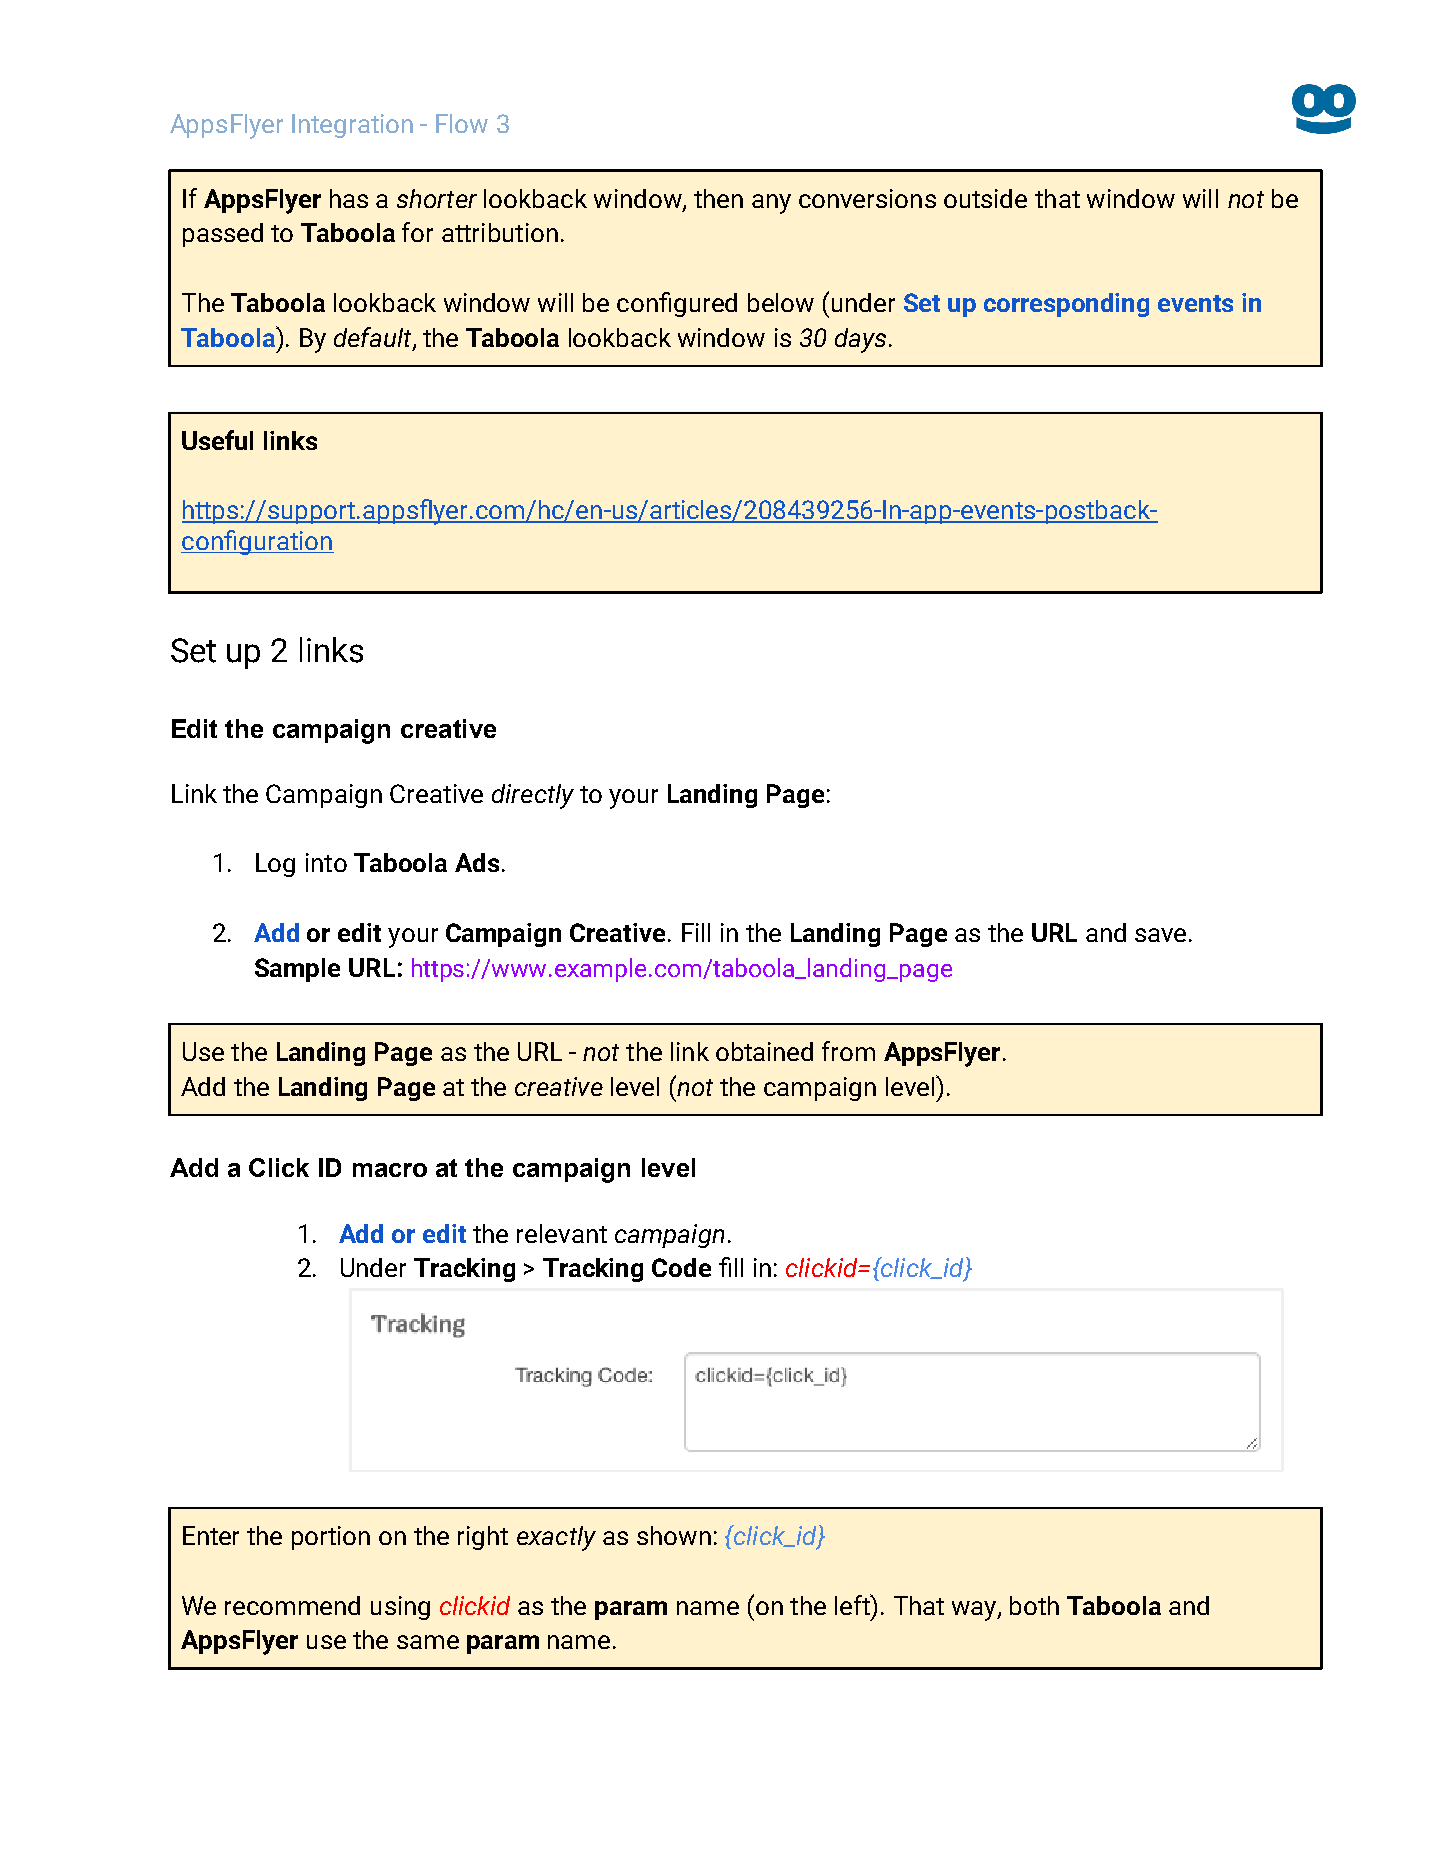  Describe the element at coordinates (326, 862) in the page. I see `into` at that location.
